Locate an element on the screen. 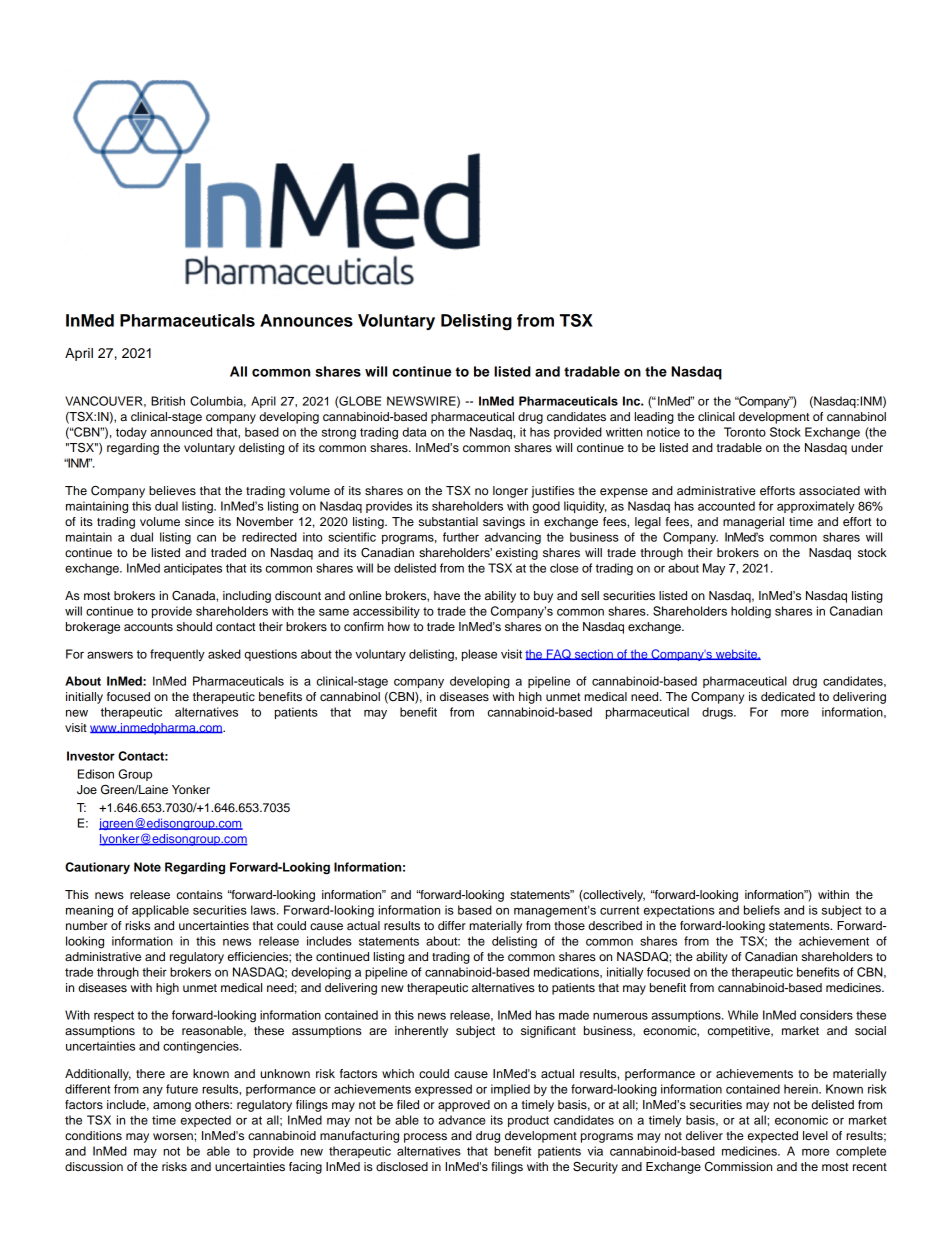 The height and width of the screenshot is (1233, 952). have is located at coordinates (447, 595).
